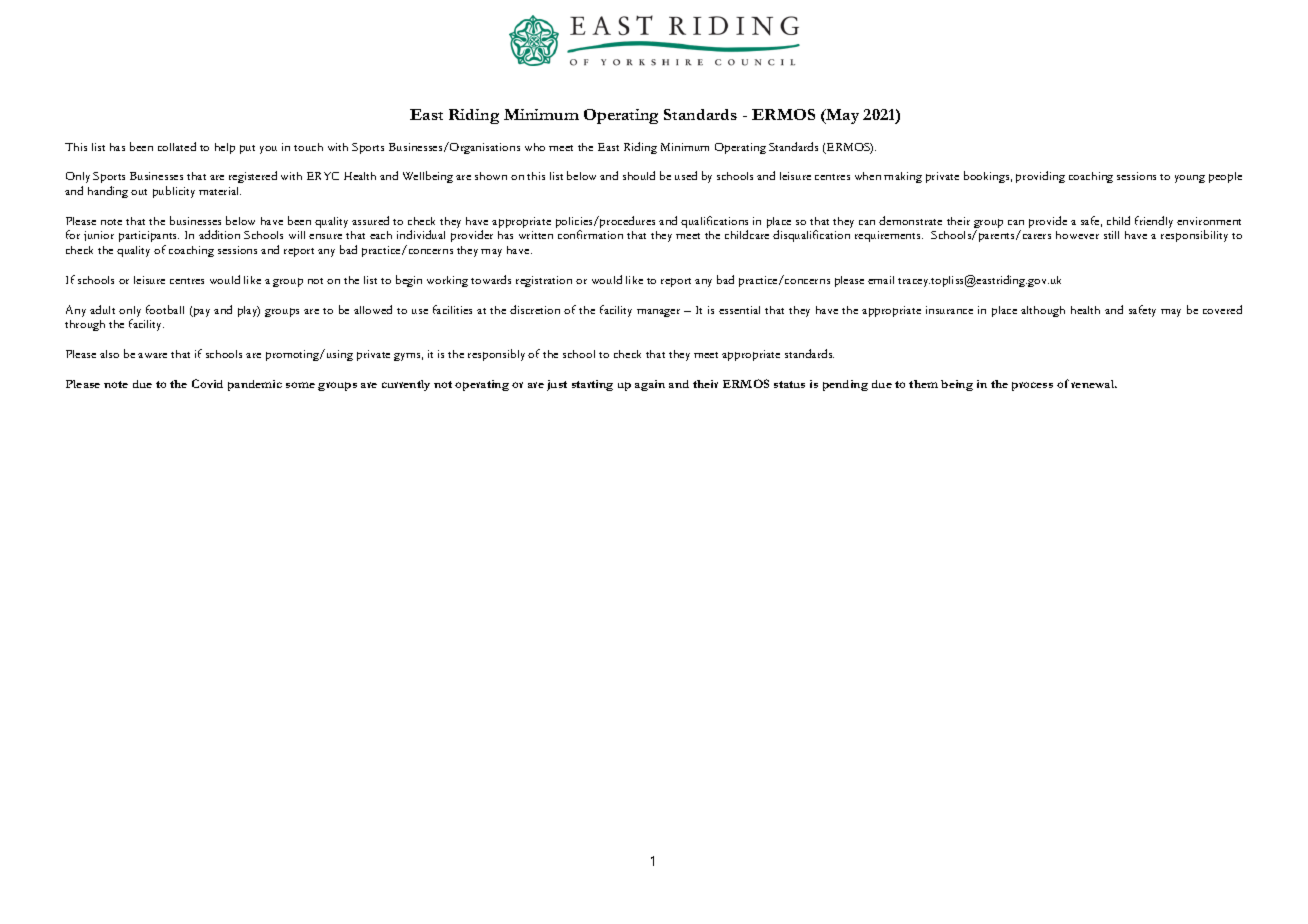  Describe the element at coordinates (207, 383) in the page. I see `Covid` at that location.
